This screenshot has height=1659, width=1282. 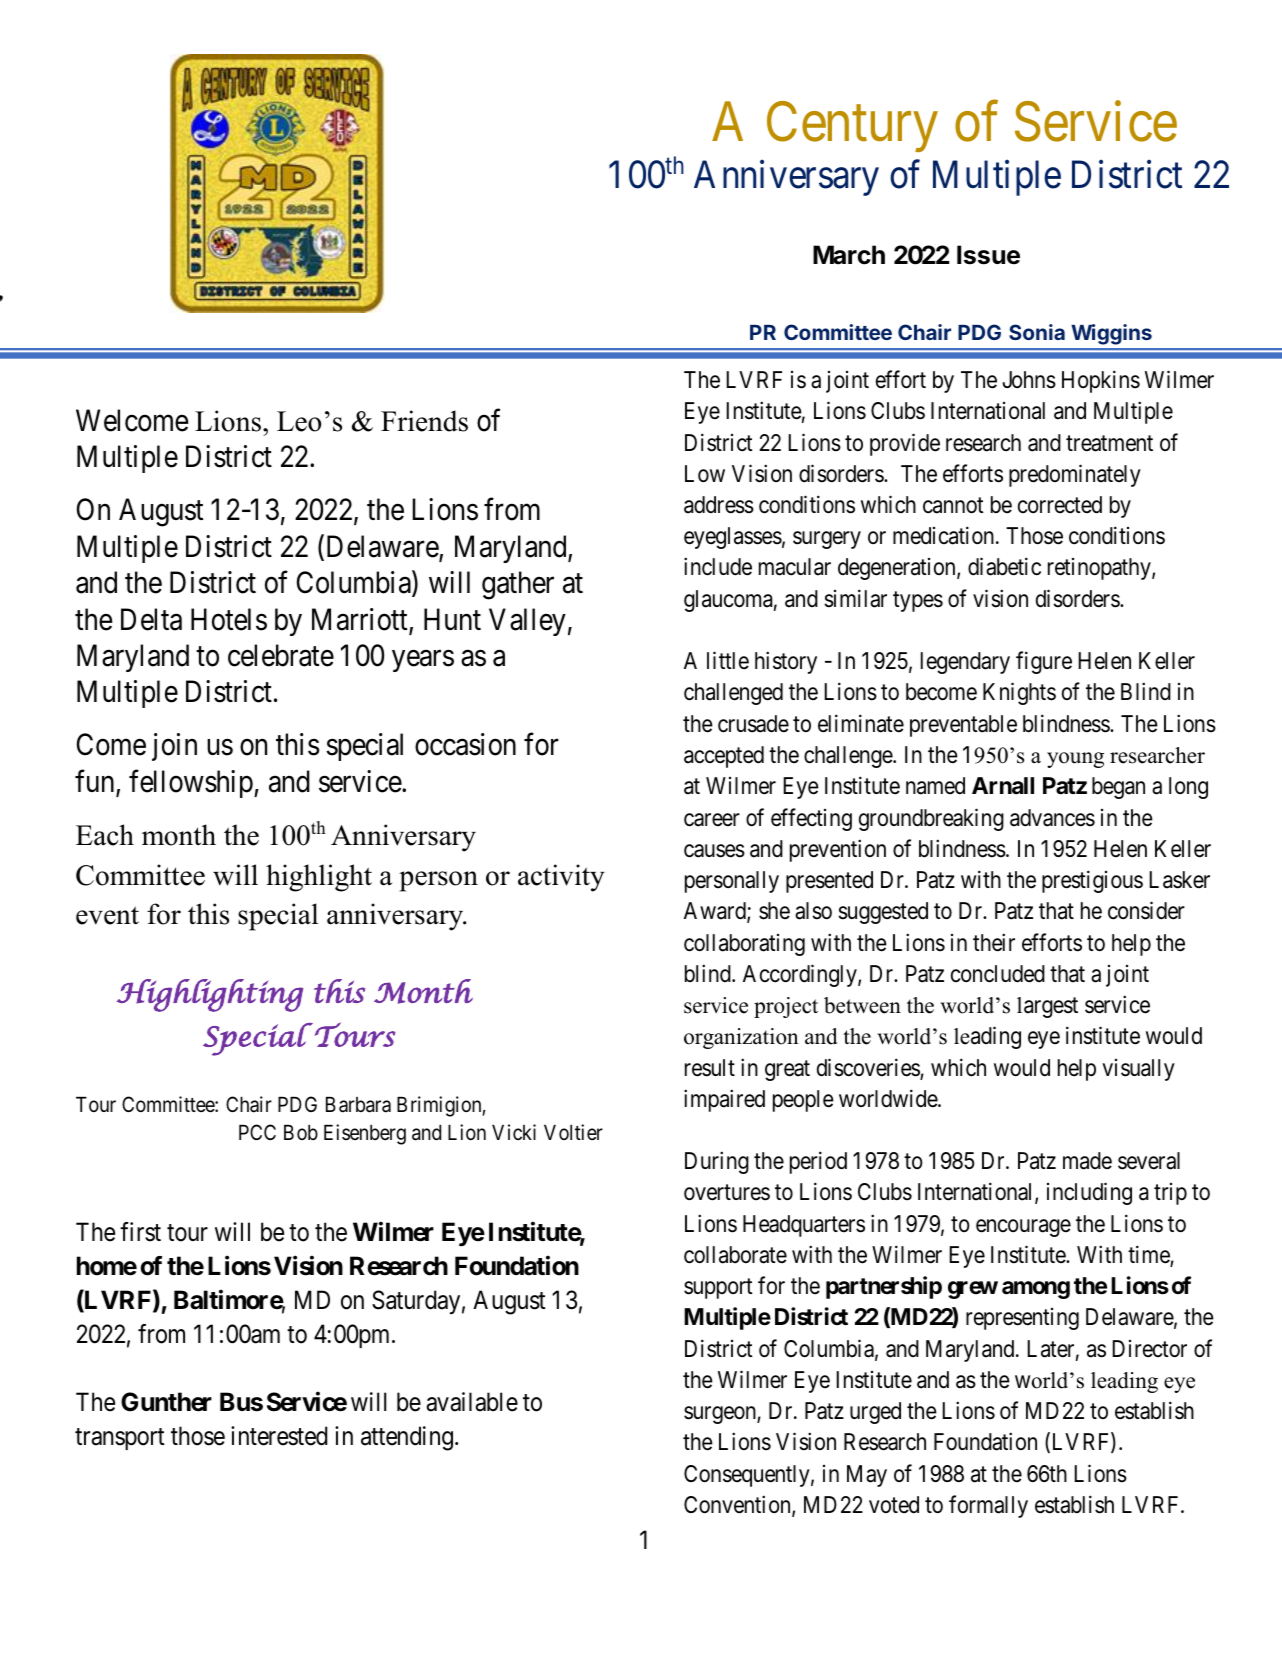 I want to click on Friends, so click(x=424, y=421).
